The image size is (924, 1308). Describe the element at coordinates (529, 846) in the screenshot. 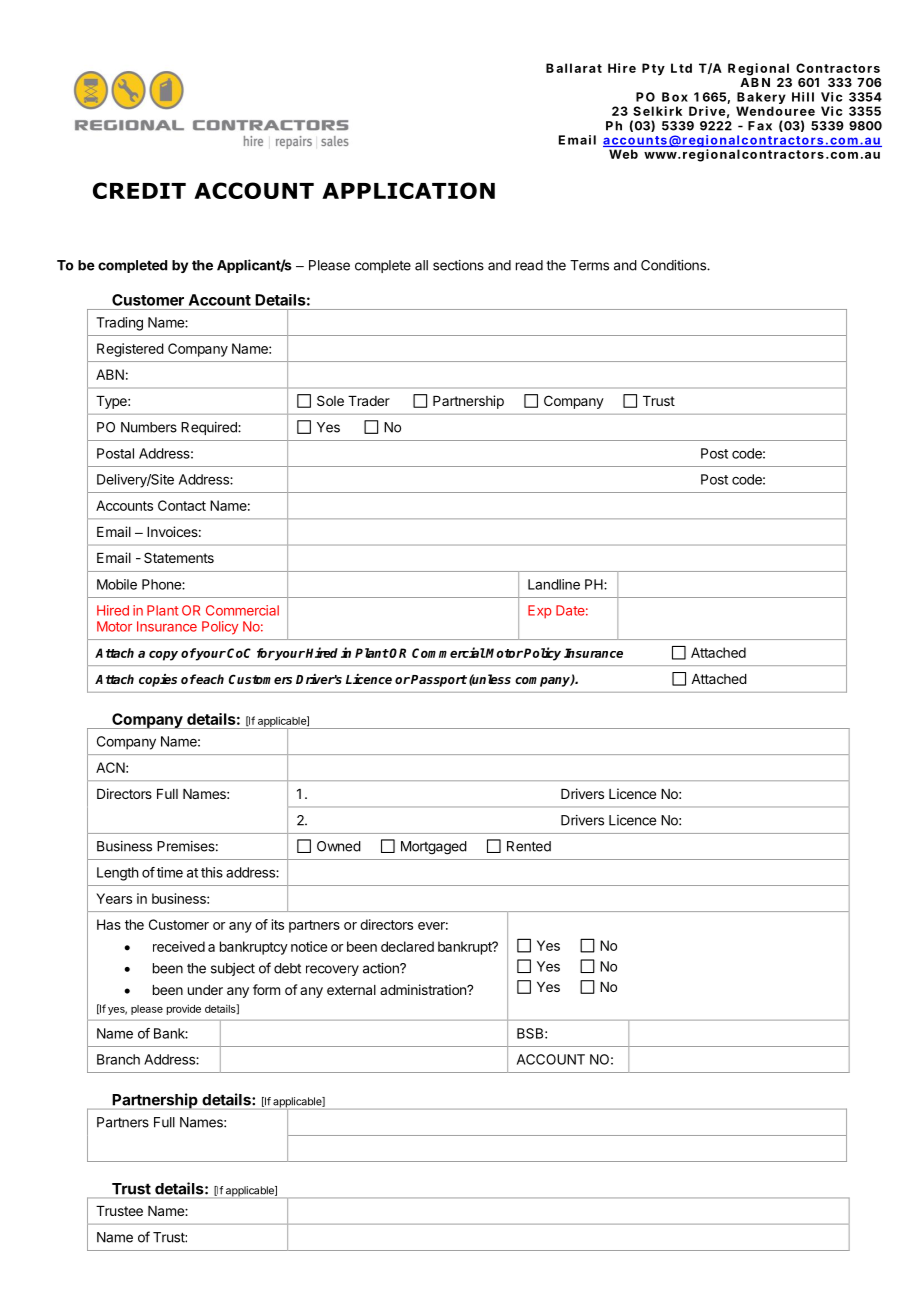

I see `Rented` at that location.
